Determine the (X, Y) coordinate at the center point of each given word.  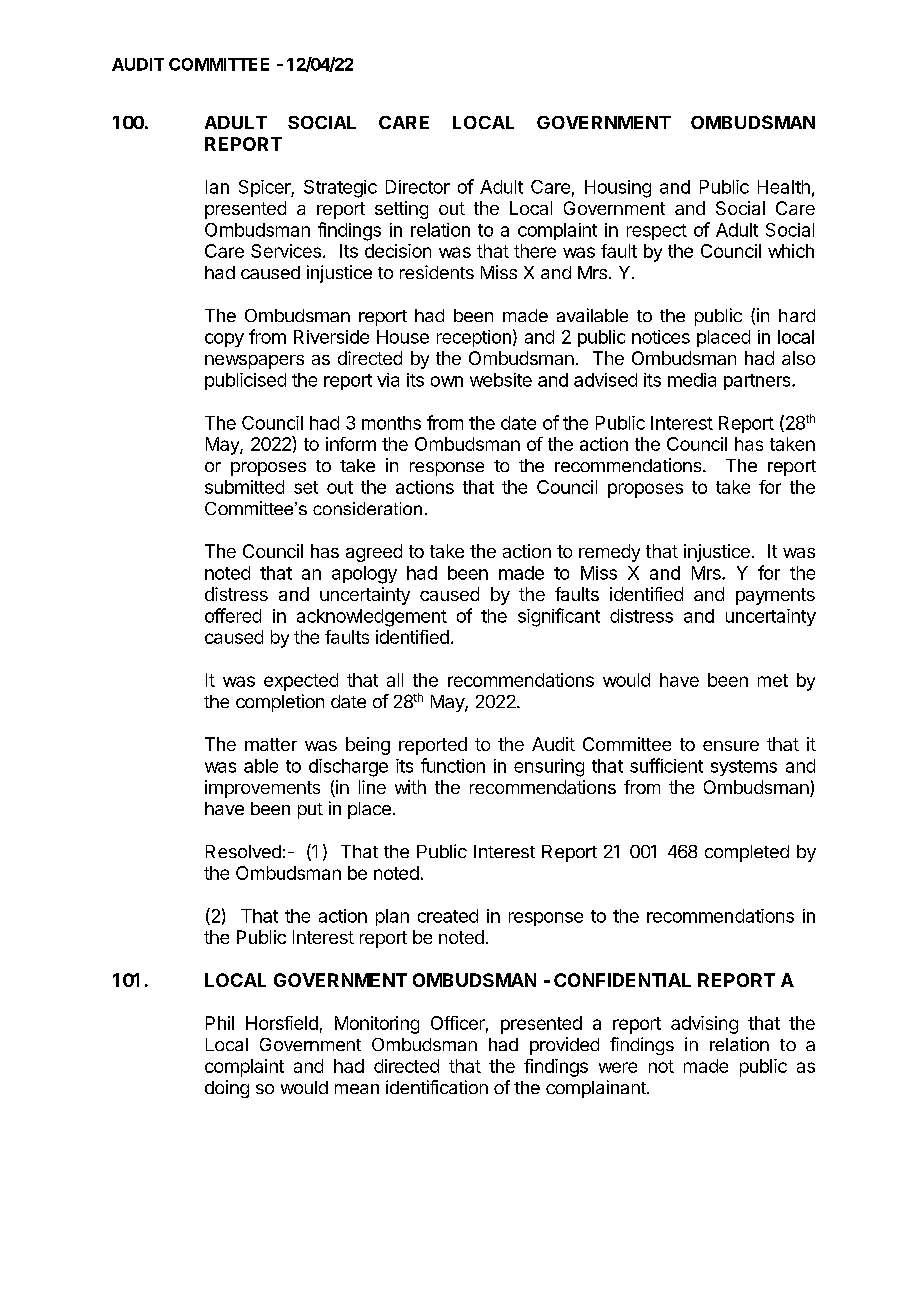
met (773, 680)
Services (286, 251)
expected (301, 682)
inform (351, 444)
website (501, 380)
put (310, 811)
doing (227, 1089)
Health (784, 187)
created (448, 916)
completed (747, 853)
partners (758, 382)
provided (564, 1046)
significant (559, 617)
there (535, 251)
